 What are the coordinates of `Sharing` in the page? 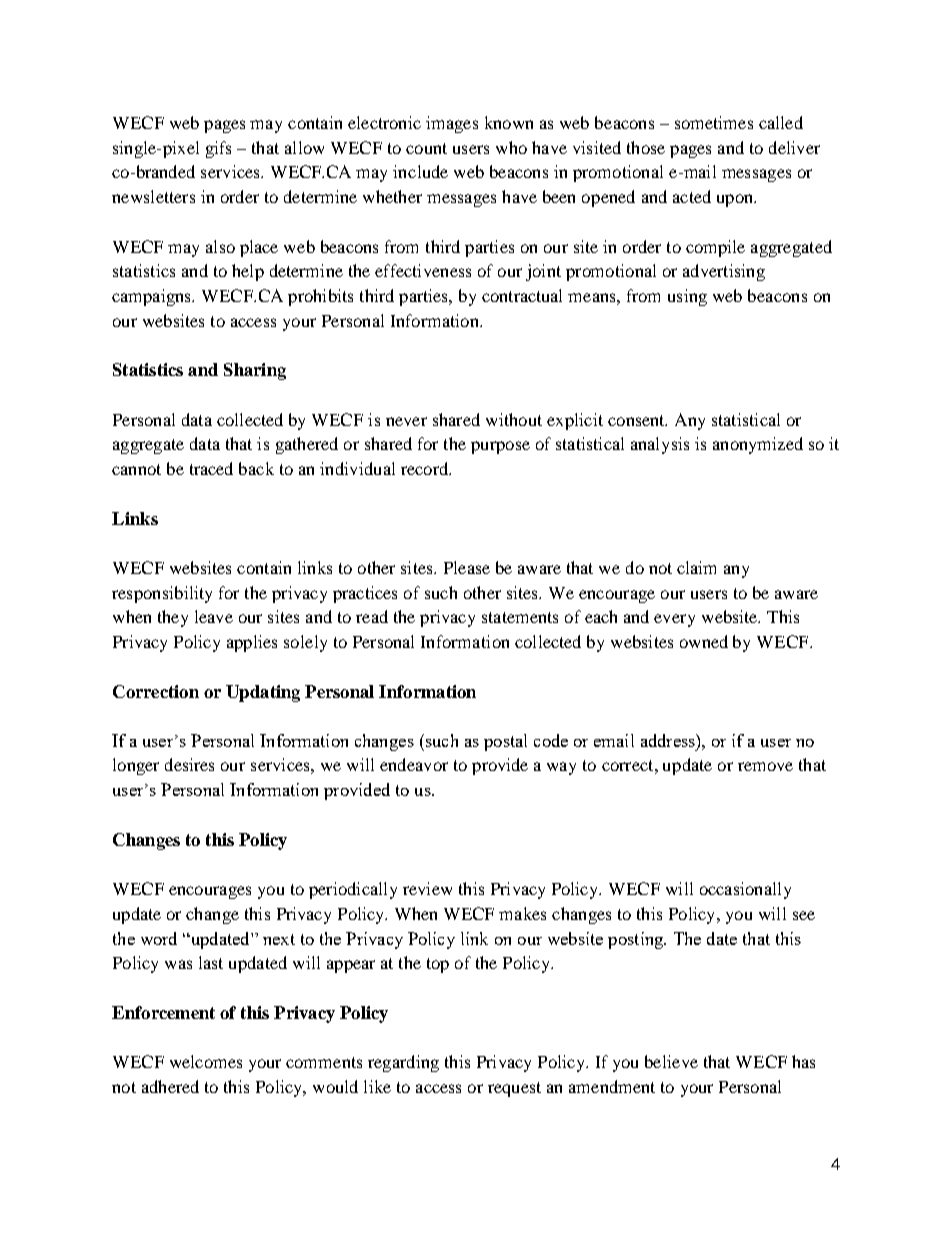 It's located at (255, 371).
